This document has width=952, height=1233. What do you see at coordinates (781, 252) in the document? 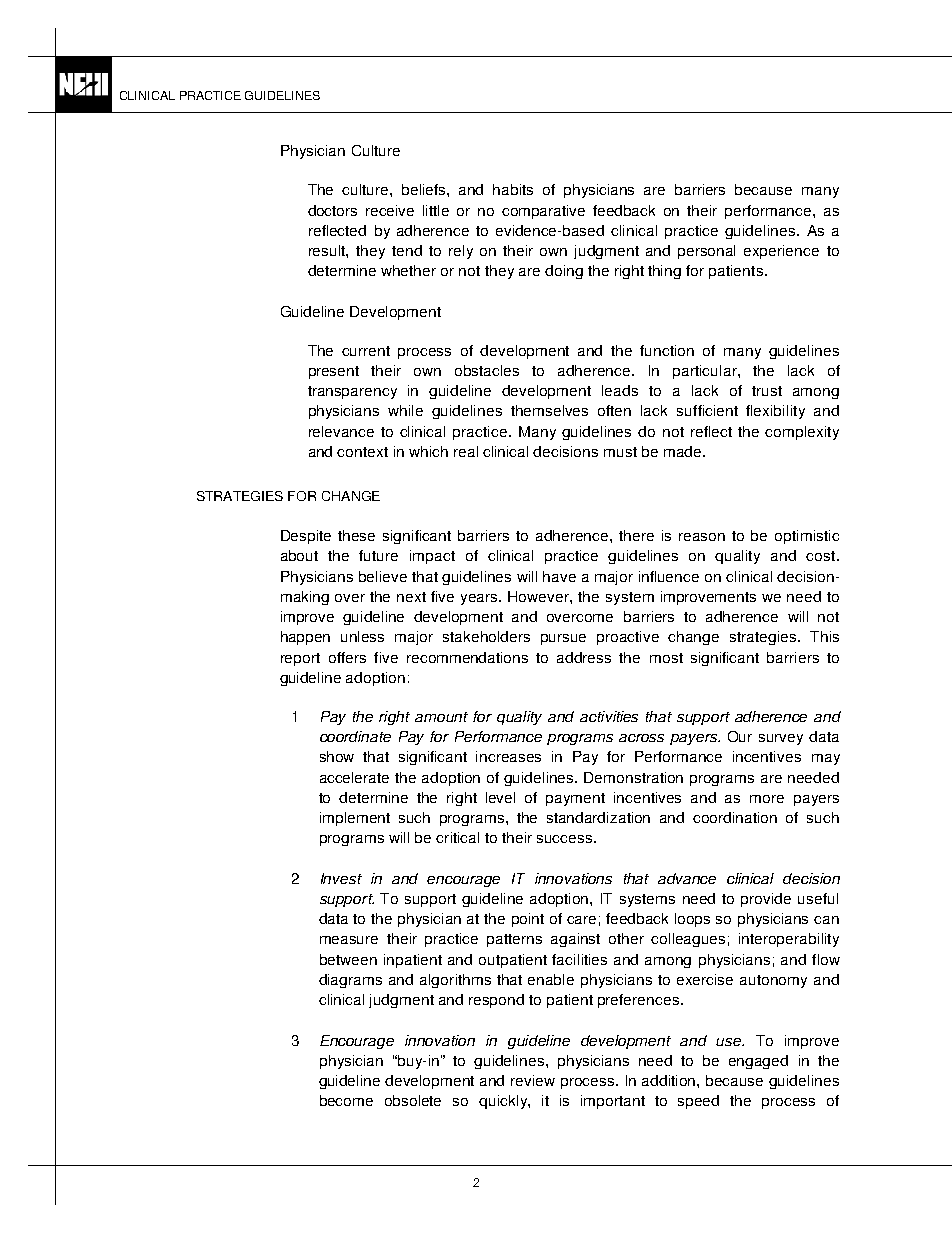
I see `experience` at bounding box center [781, 252].
